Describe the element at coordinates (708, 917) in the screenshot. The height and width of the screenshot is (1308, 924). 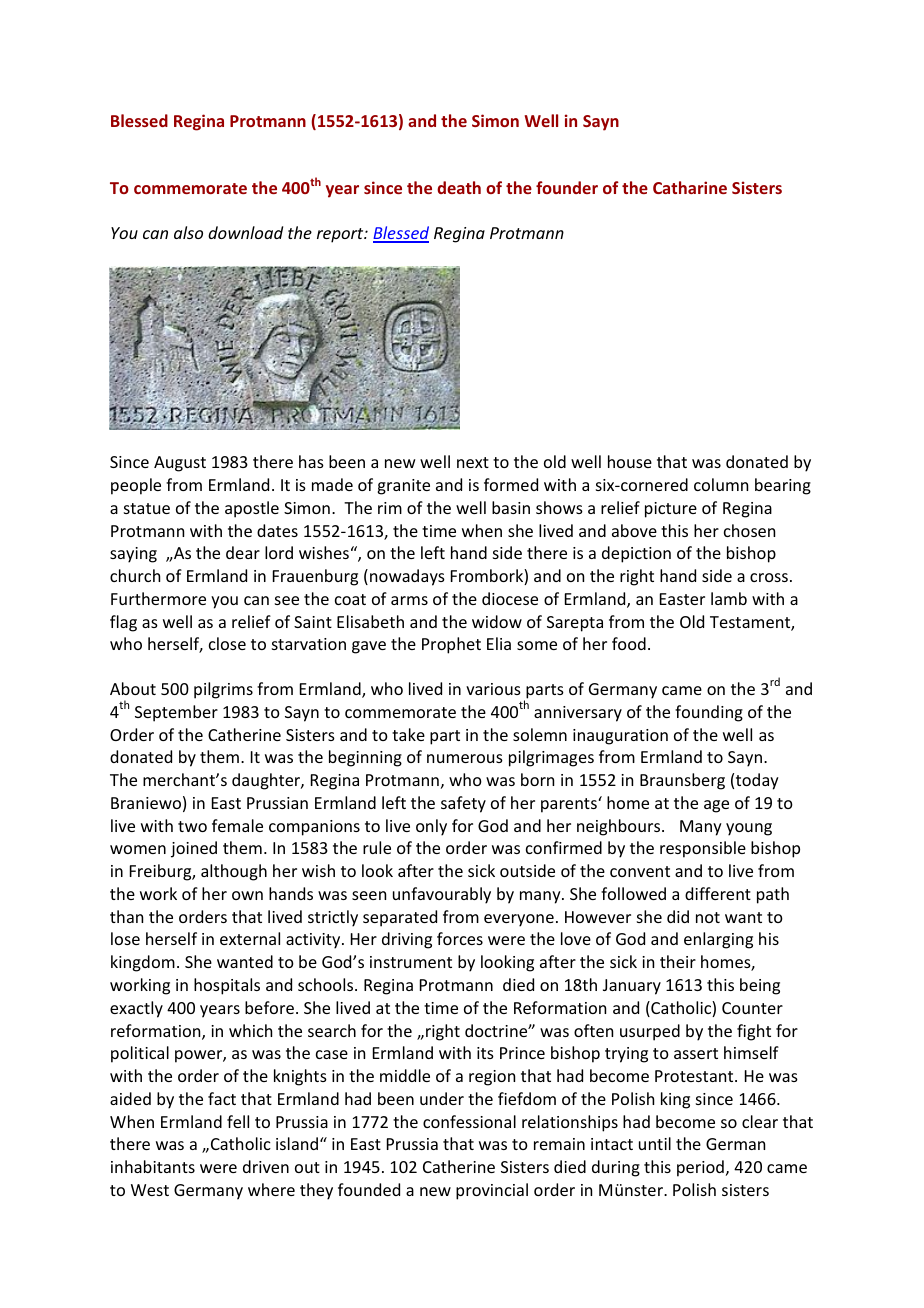
I see `not` at that location.
